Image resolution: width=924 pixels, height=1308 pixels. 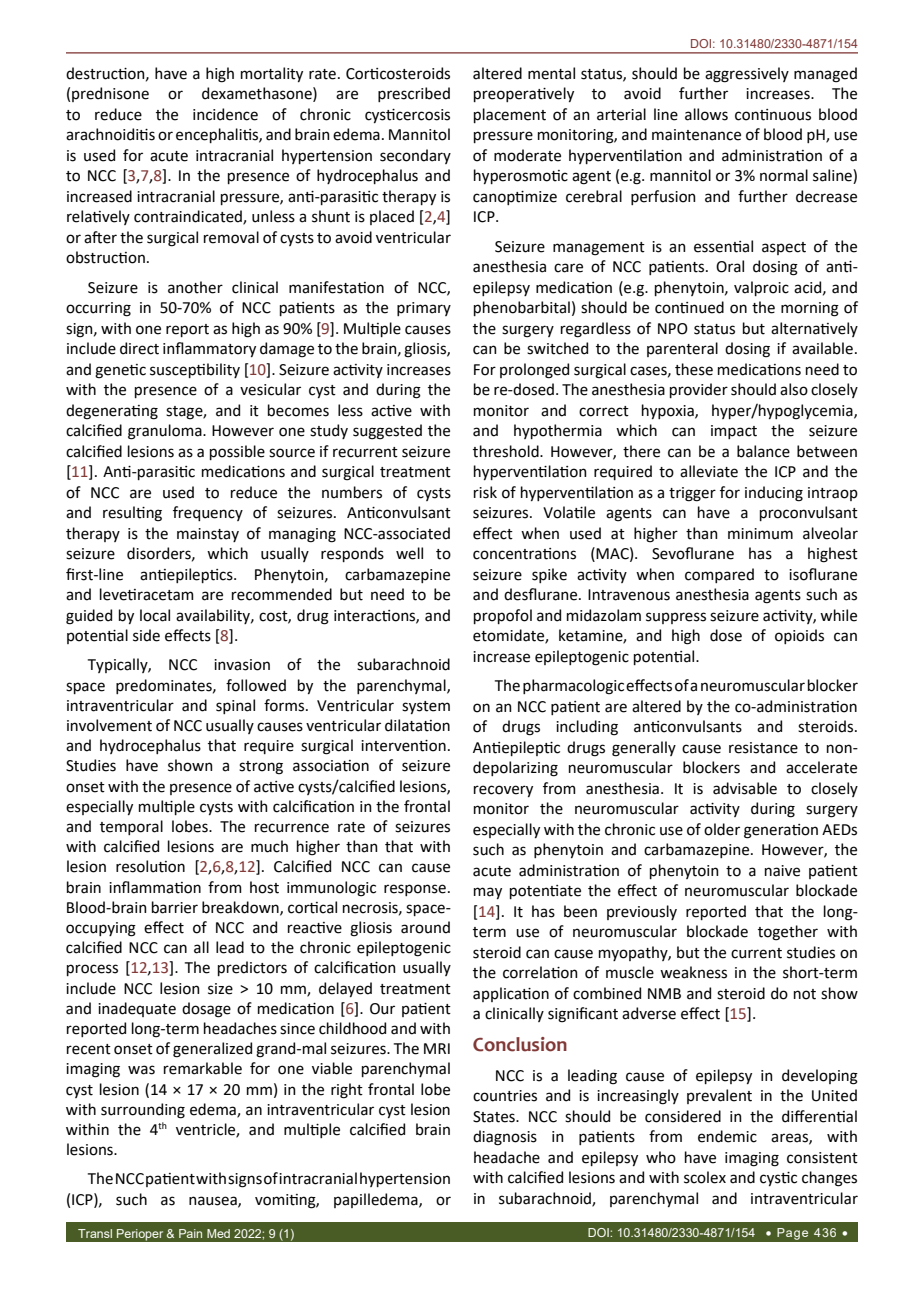 I want to click on minimum, so click(x=760, y=534).
